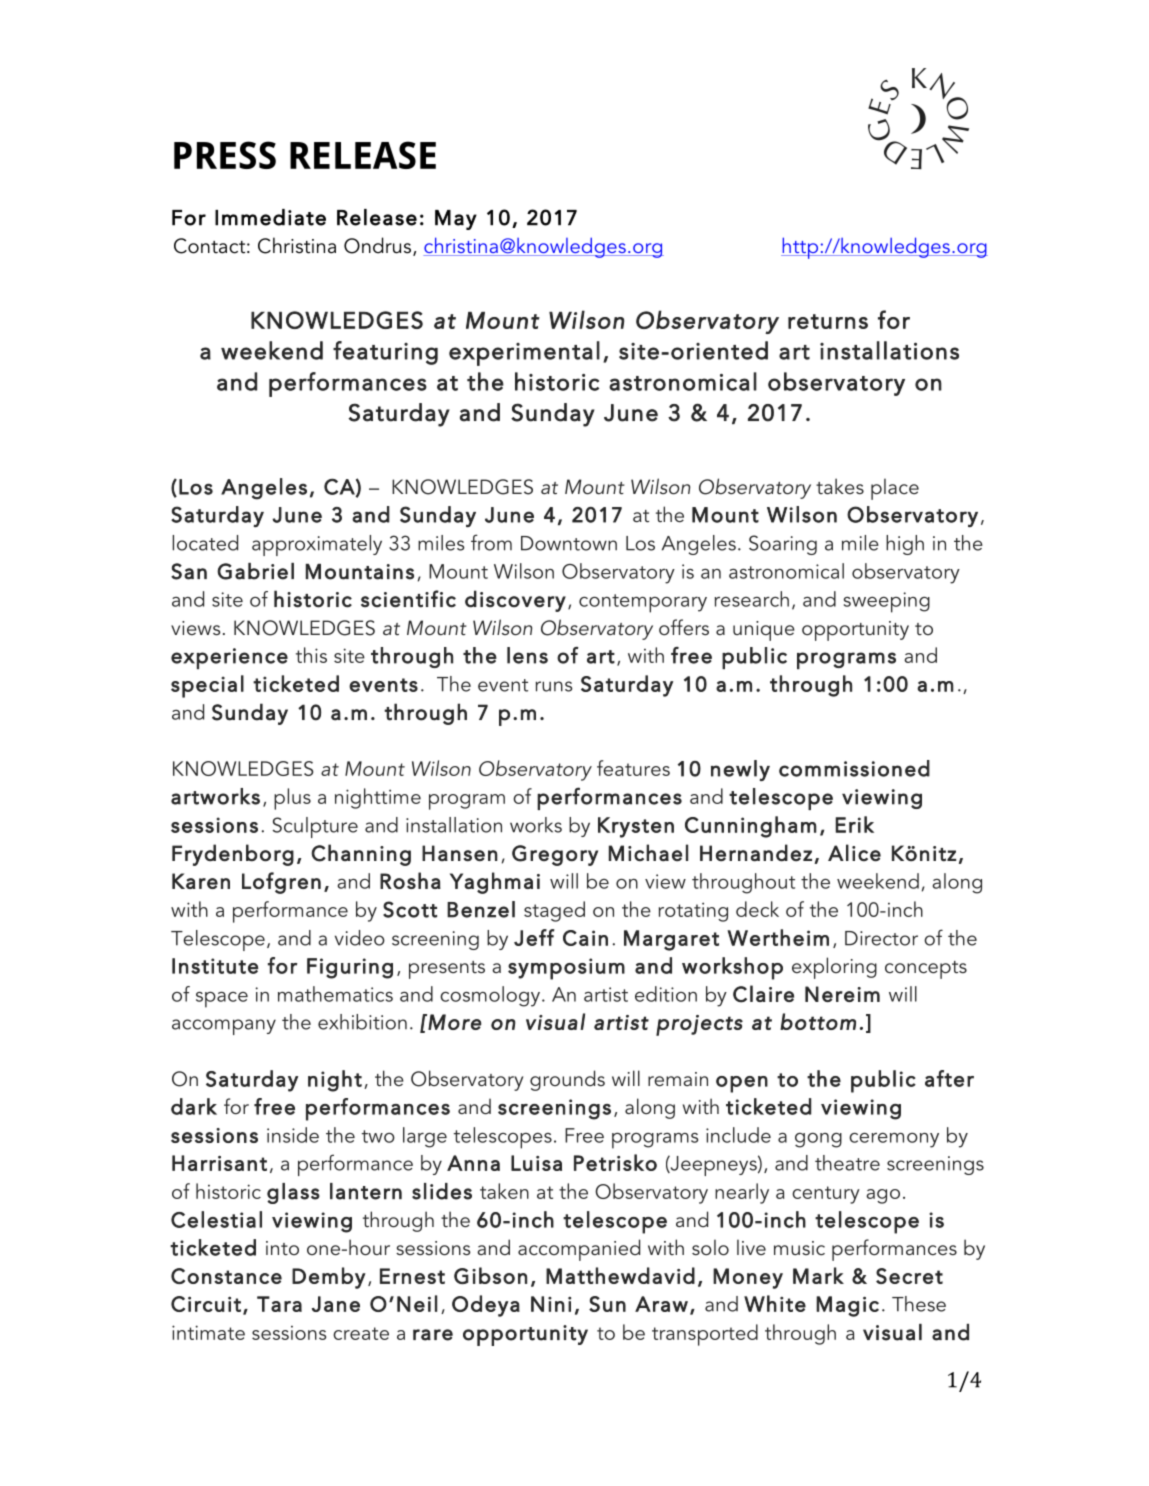  What do you see at coordinates (840, 486) in the screenshot?
I see `takes` at bounding box center [840, 486].
